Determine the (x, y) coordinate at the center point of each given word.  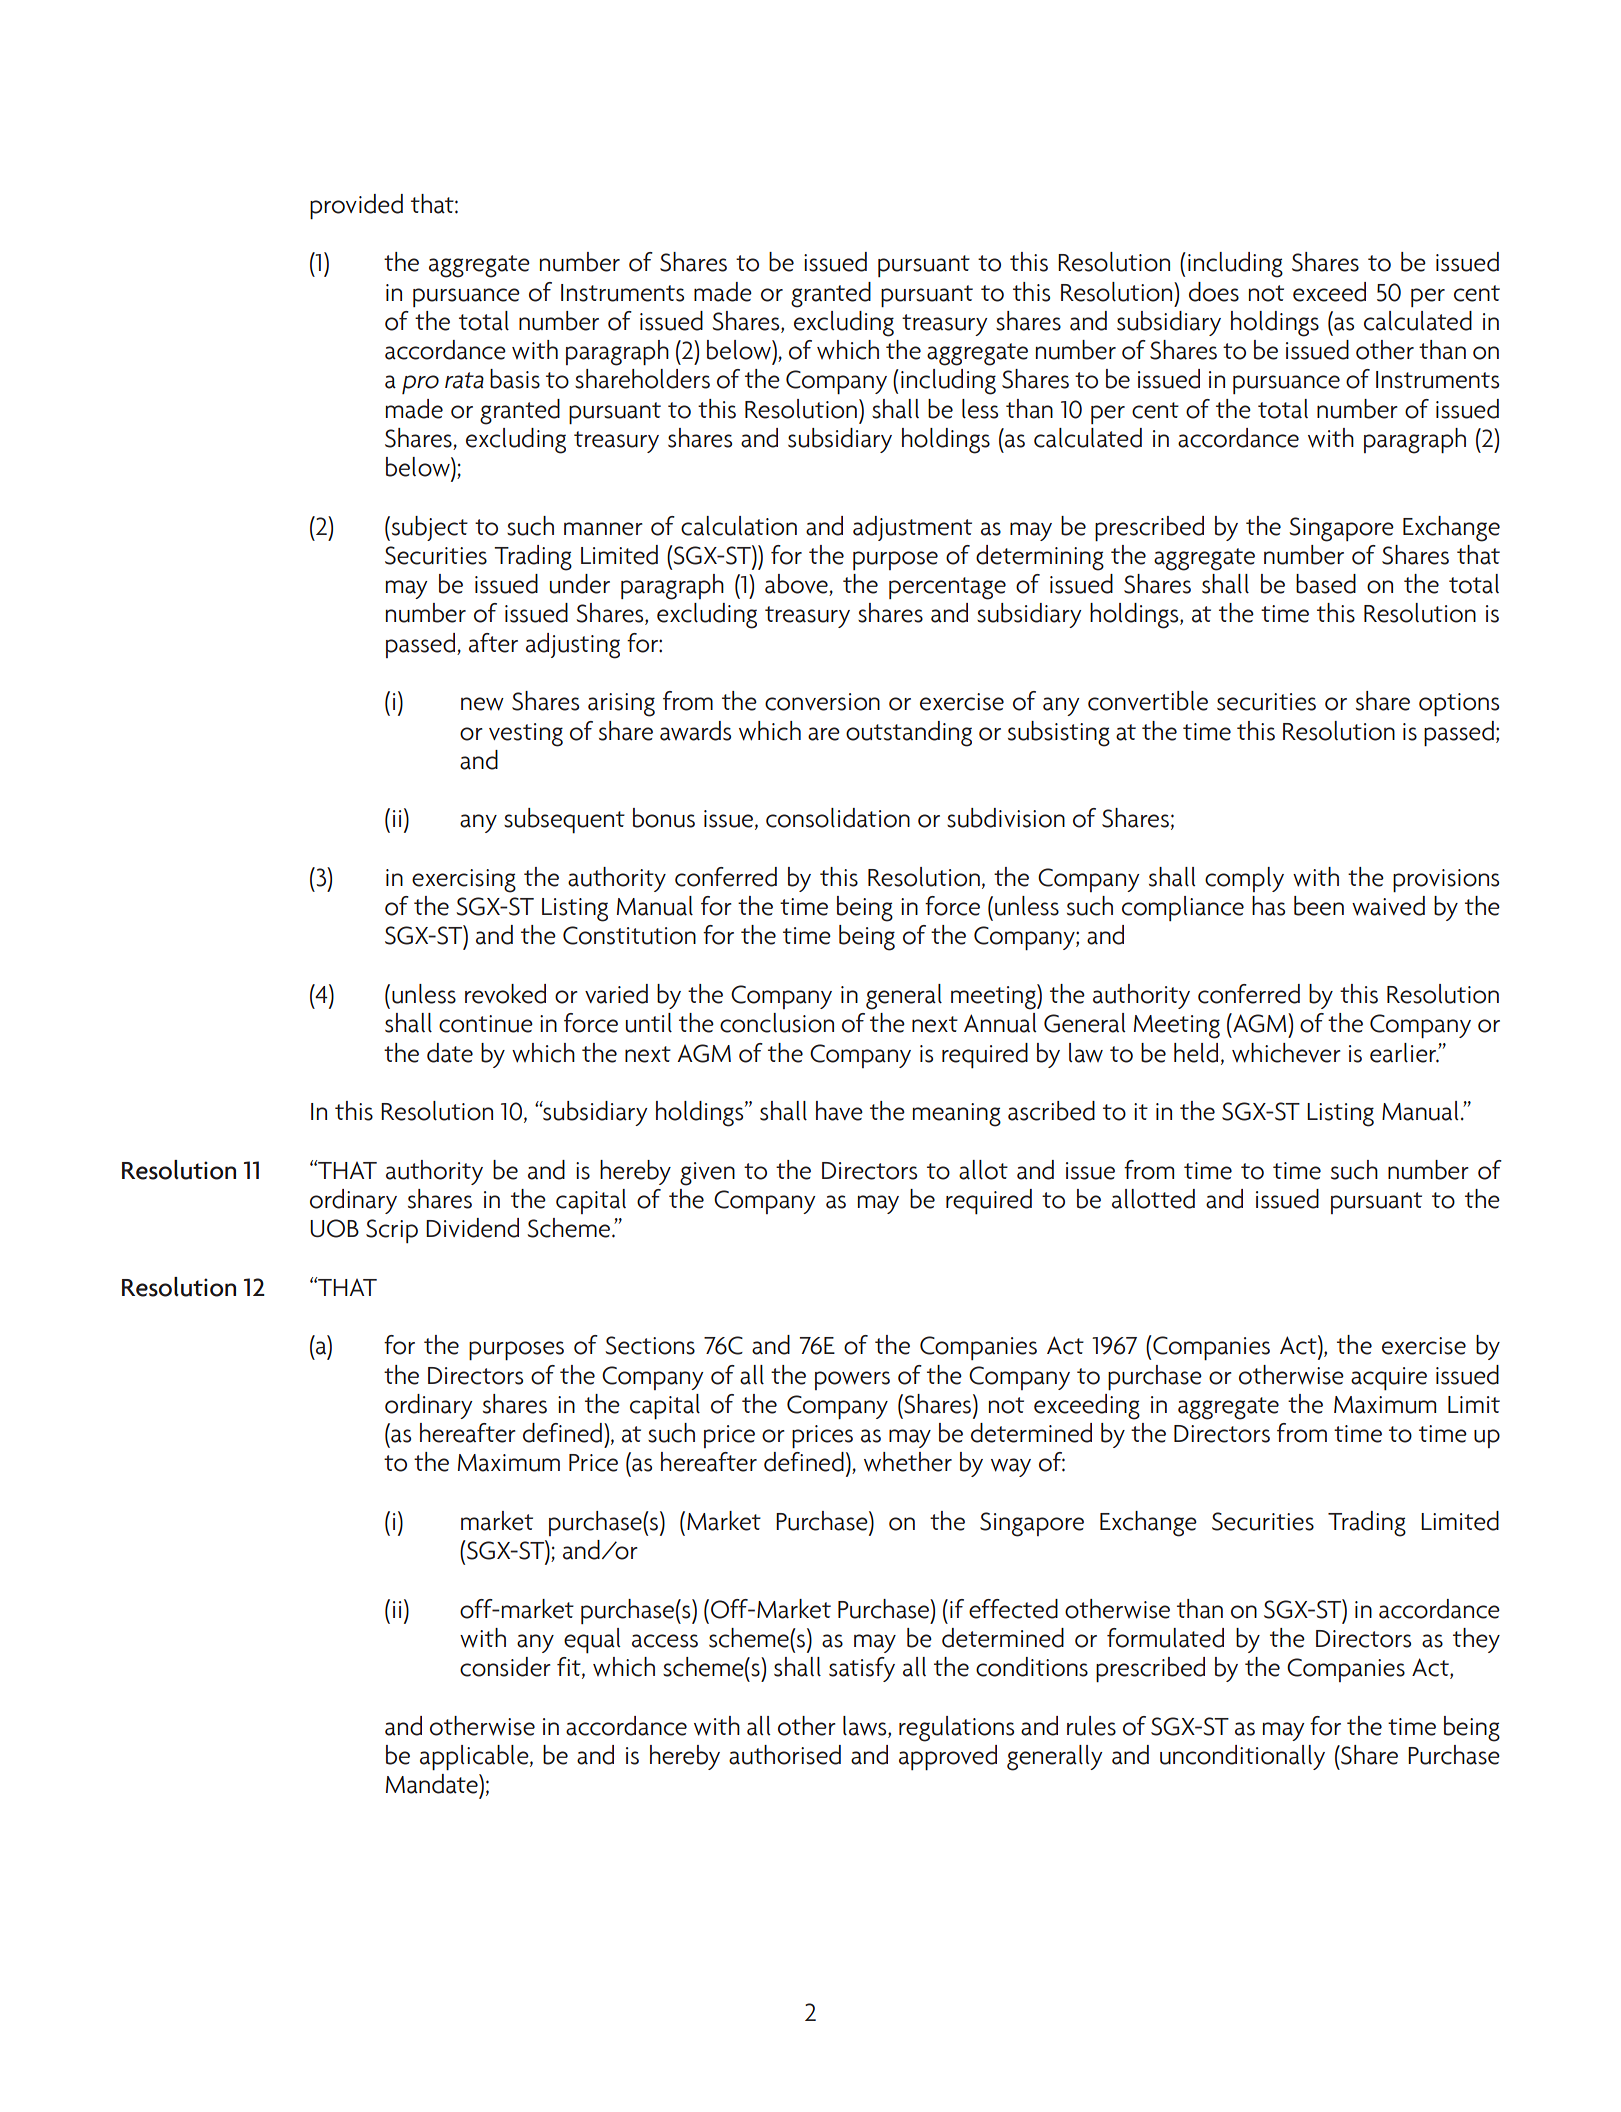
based (1326, 584)
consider (505, 1667)
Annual (1000, 1023)
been (1319, 906)
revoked (505, 994)
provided (356, 206)
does (1214, 292)
